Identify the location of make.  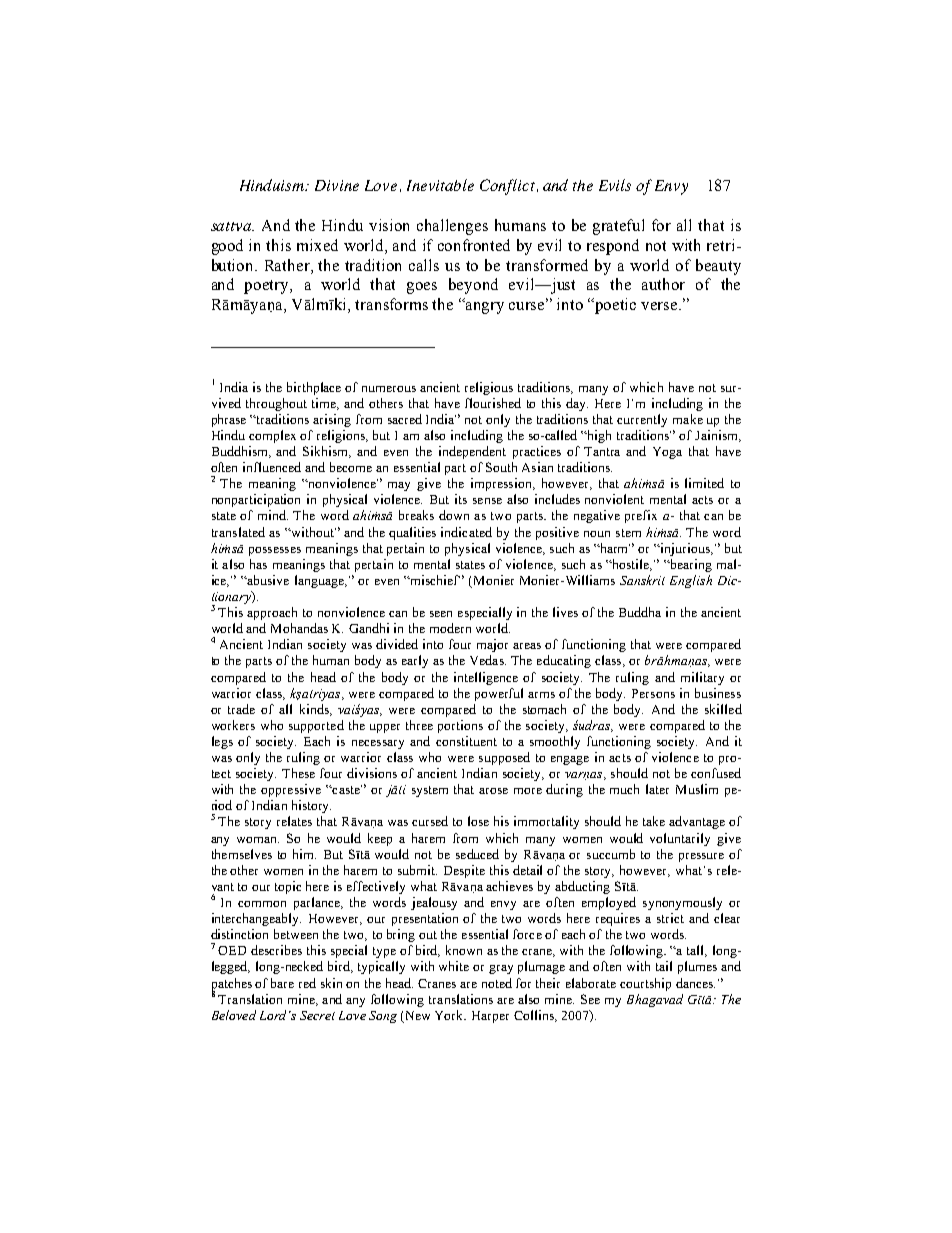
(688, 419).
